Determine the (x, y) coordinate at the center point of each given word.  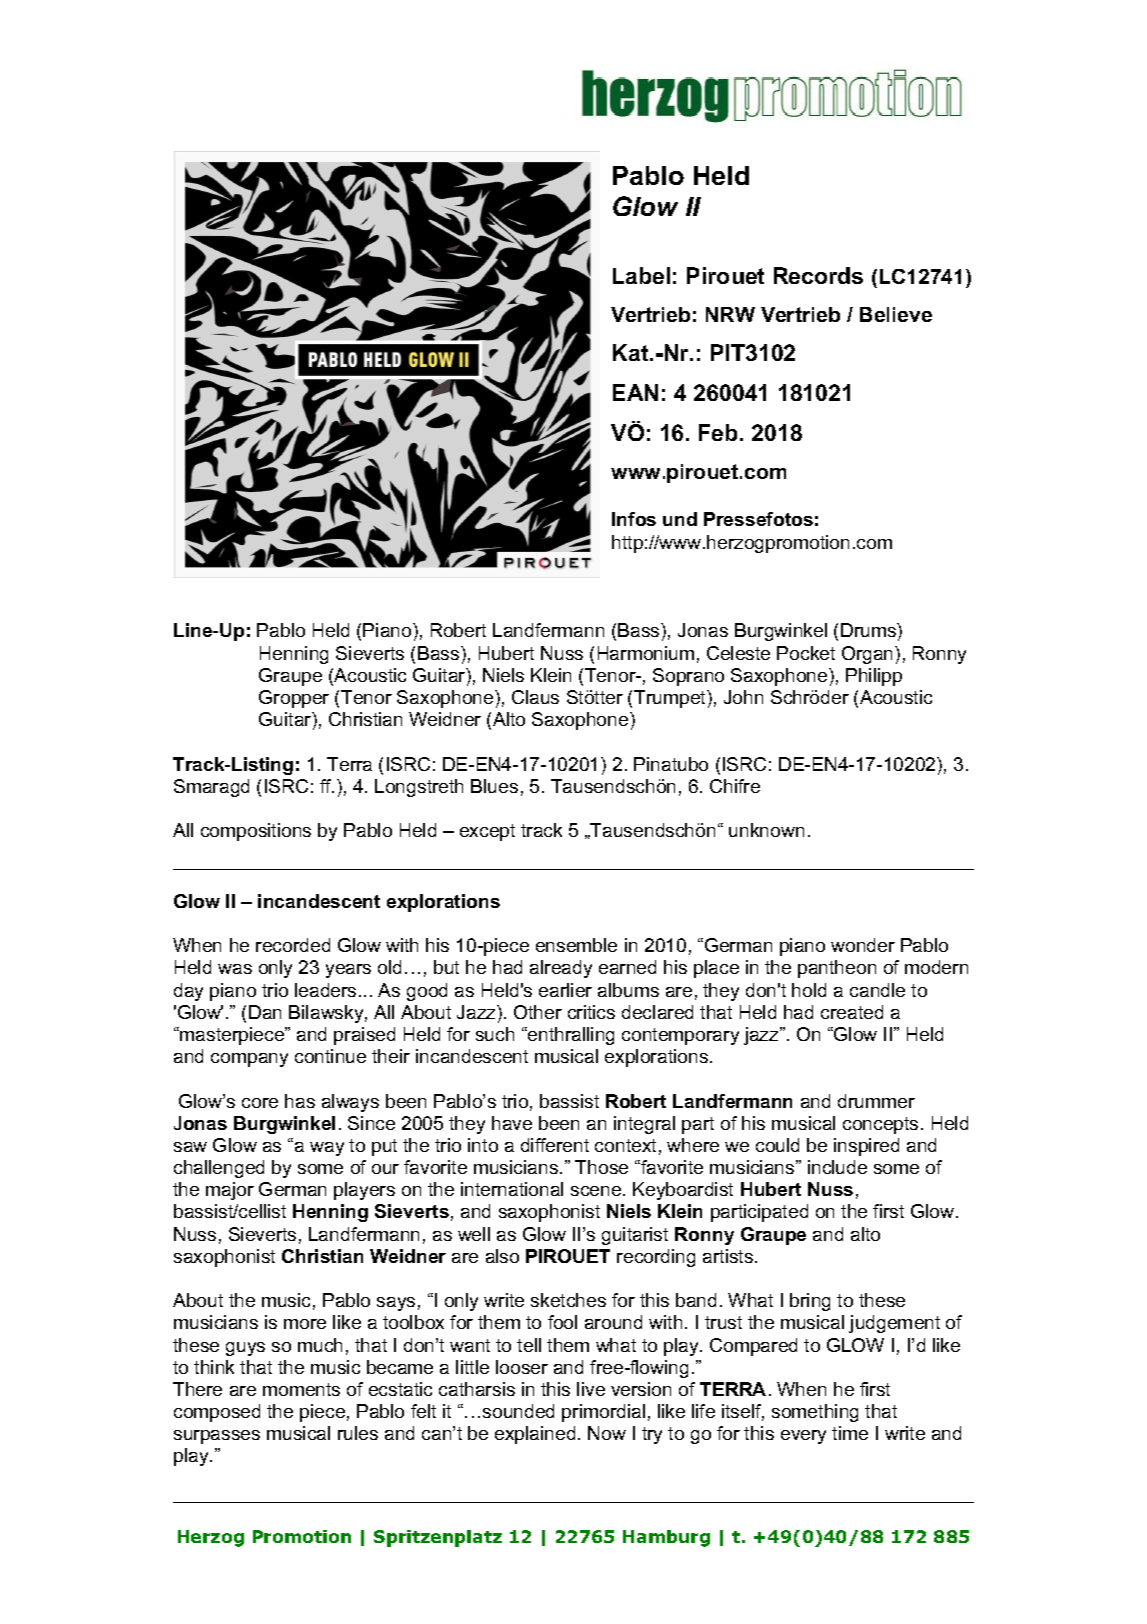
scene (597, 1191)
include (837, 1167)
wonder (863, 945)
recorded (293, 945)
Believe (896, 314)
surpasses (217, 1437)
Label (641, 275)
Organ (869, 655)
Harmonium (646, 653)
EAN (635, 392)
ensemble (576, 945)
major (230, 1191)
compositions (256, 832)
